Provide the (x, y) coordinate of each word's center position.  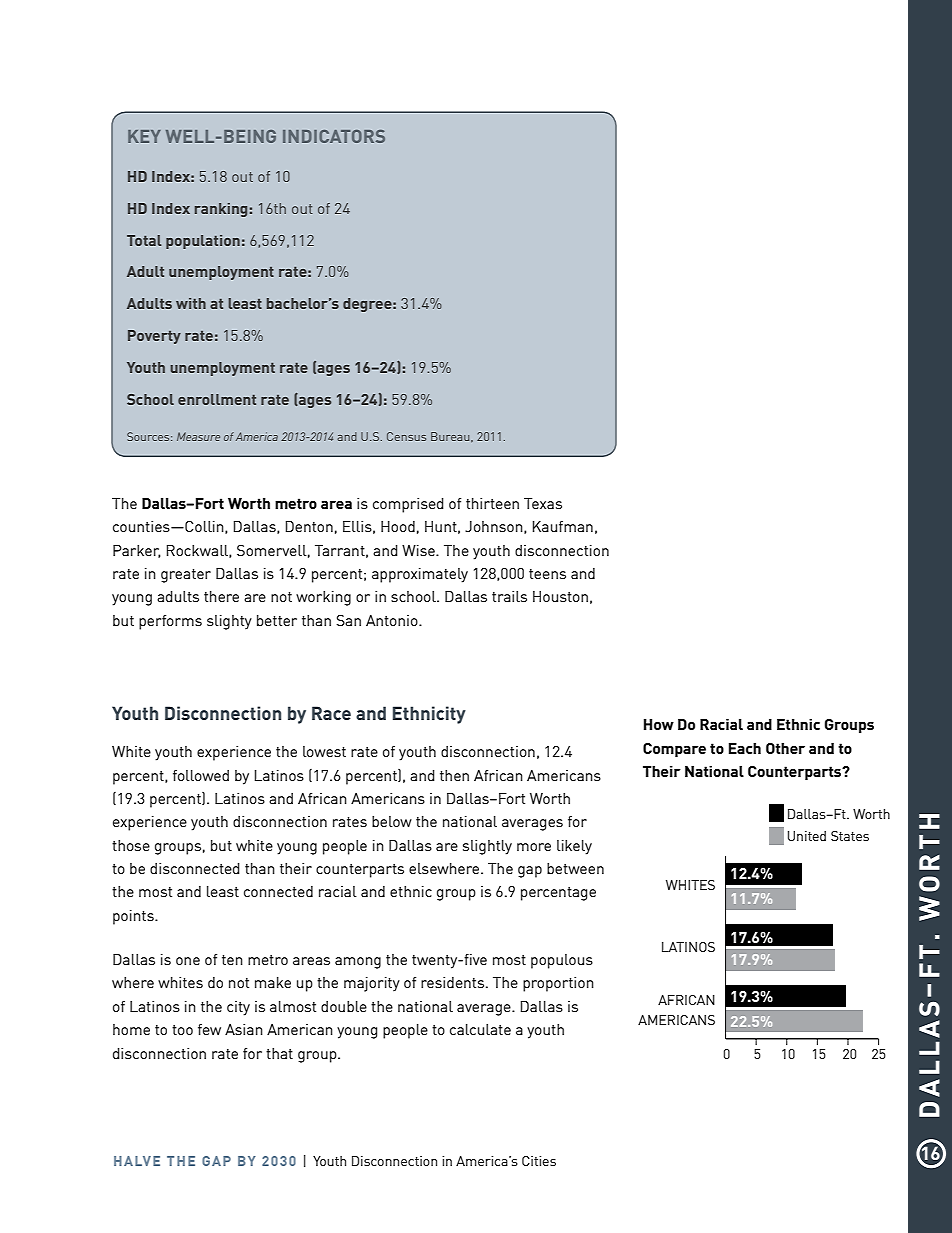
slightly (487, 847)
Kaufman (563, 526)
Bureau (451, 437)
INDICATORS (334, 136)
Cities (539, 1161)
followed (201, 775)
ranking (221, 210)
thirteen (492, 503)
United (807, 836)
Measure (198, 436)
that (279, 1053)
